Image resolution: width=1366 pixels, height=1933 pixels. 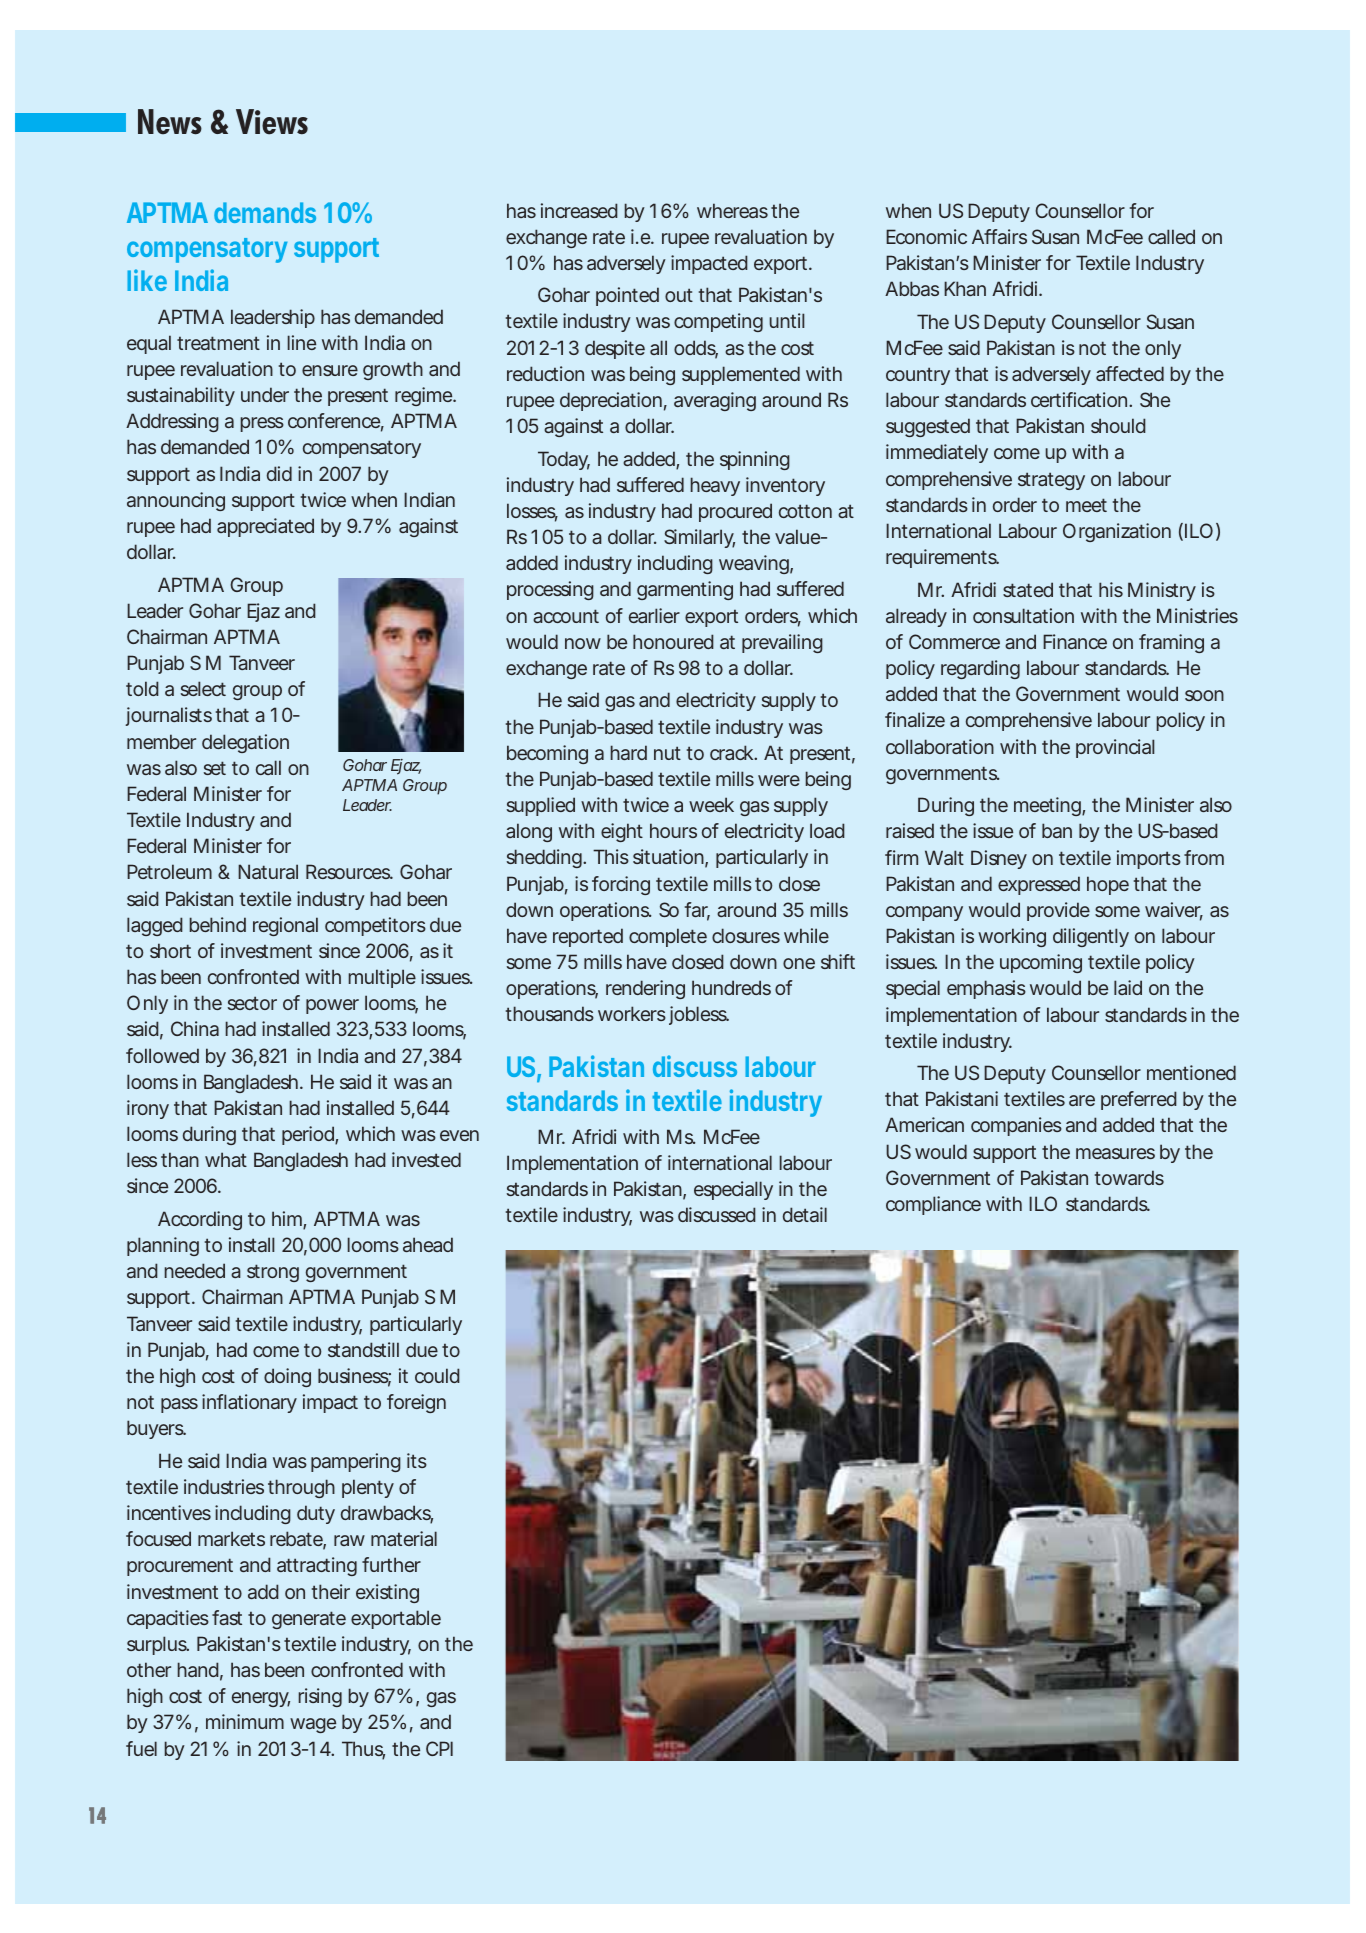 What do you see at coordinates (732, 210) in the screenshot?
I see `whereas` at bounding box center [732, 210].
